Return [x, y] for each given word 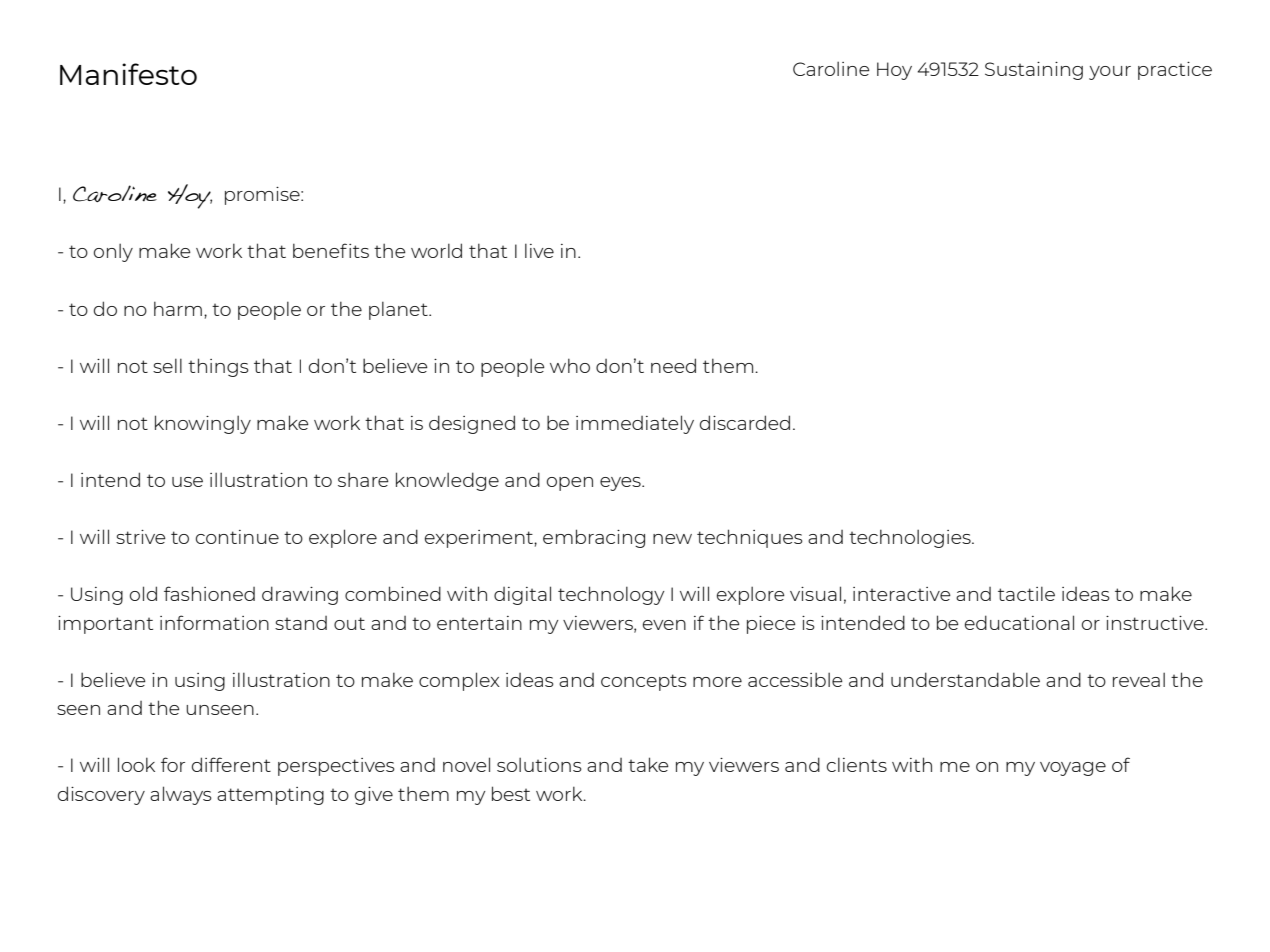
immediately [635, 424]
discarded [745, 422]
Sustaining [1034, 71]
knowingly [203, 424]
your [1110, 73]
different [231, 764]
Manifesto [128, 74]
